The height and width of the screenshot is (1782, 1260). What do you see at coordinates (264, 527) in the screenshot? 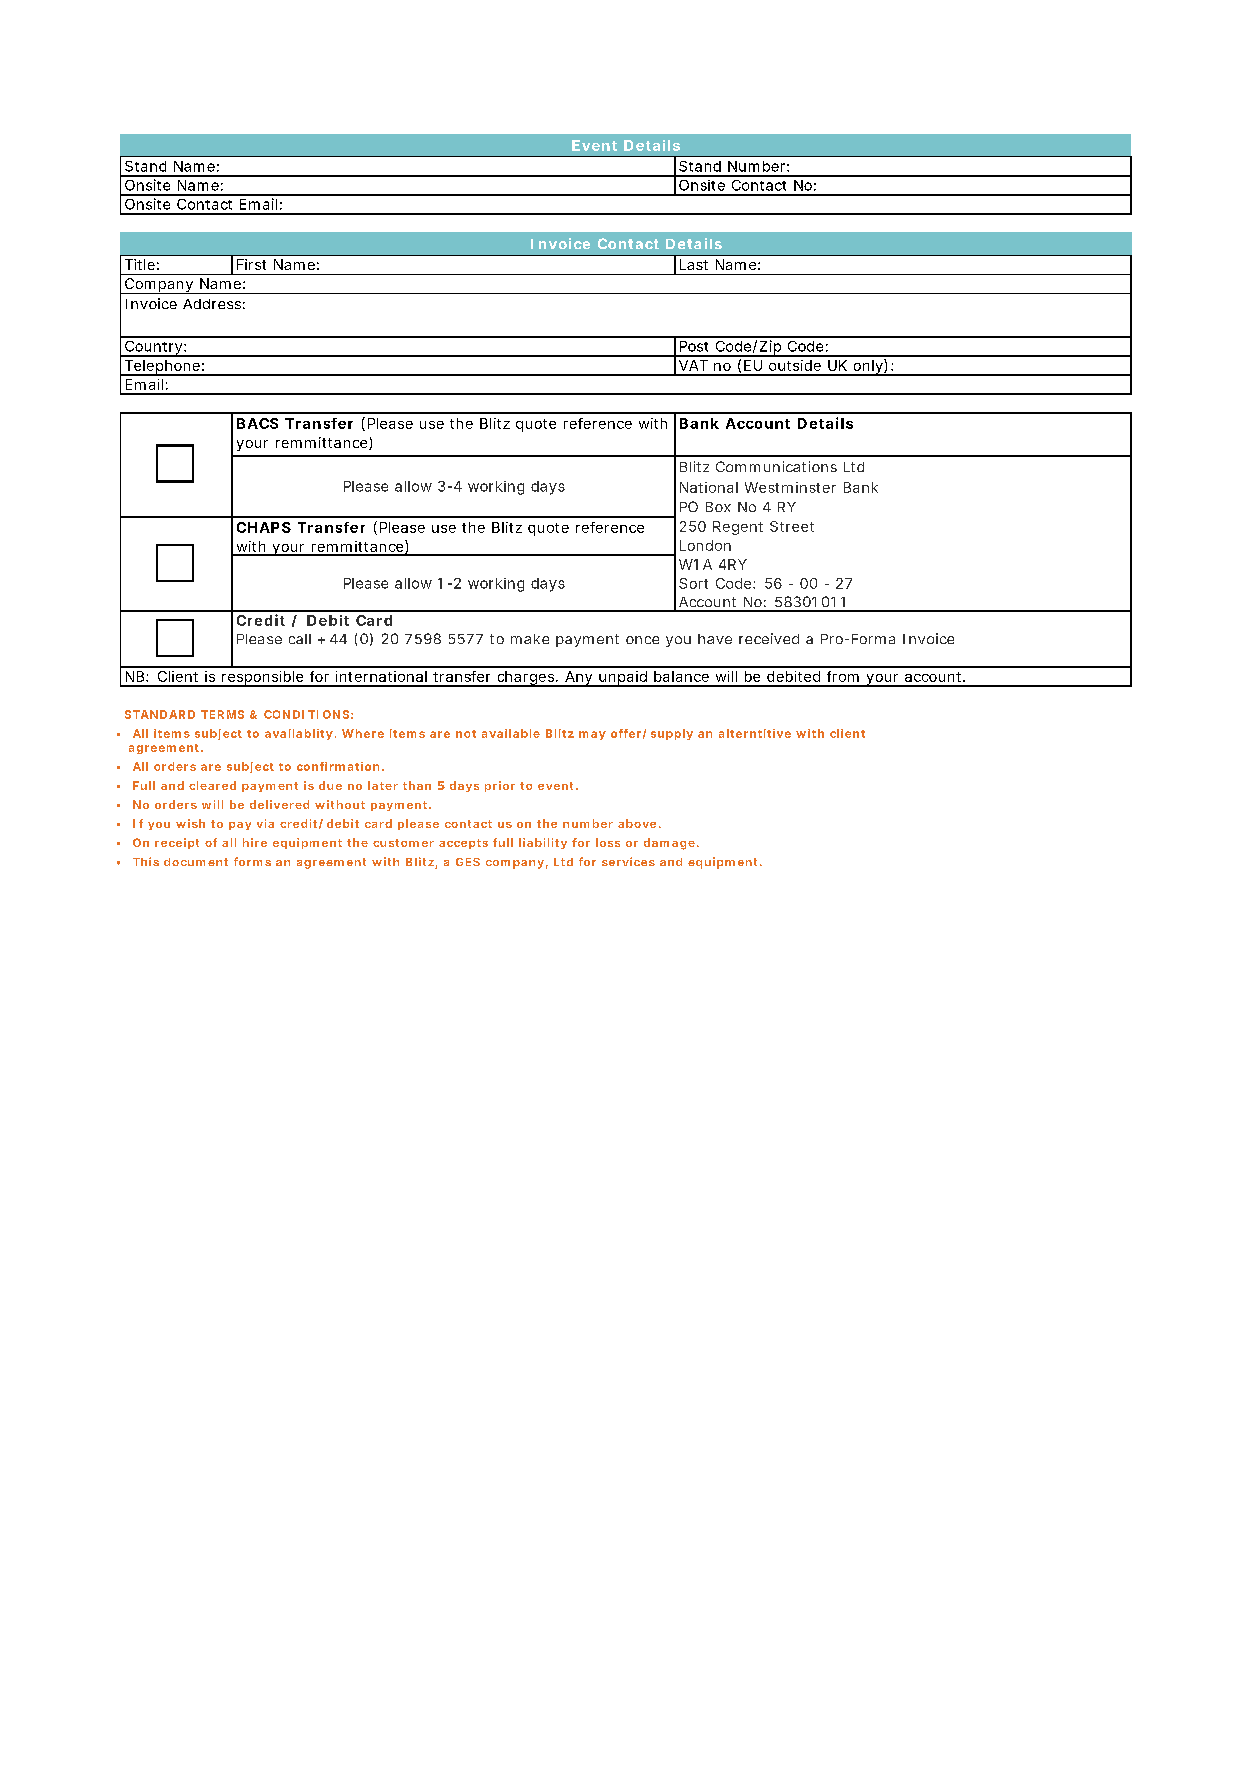
I see `CHAPS` at bounding box center [264, 527].
